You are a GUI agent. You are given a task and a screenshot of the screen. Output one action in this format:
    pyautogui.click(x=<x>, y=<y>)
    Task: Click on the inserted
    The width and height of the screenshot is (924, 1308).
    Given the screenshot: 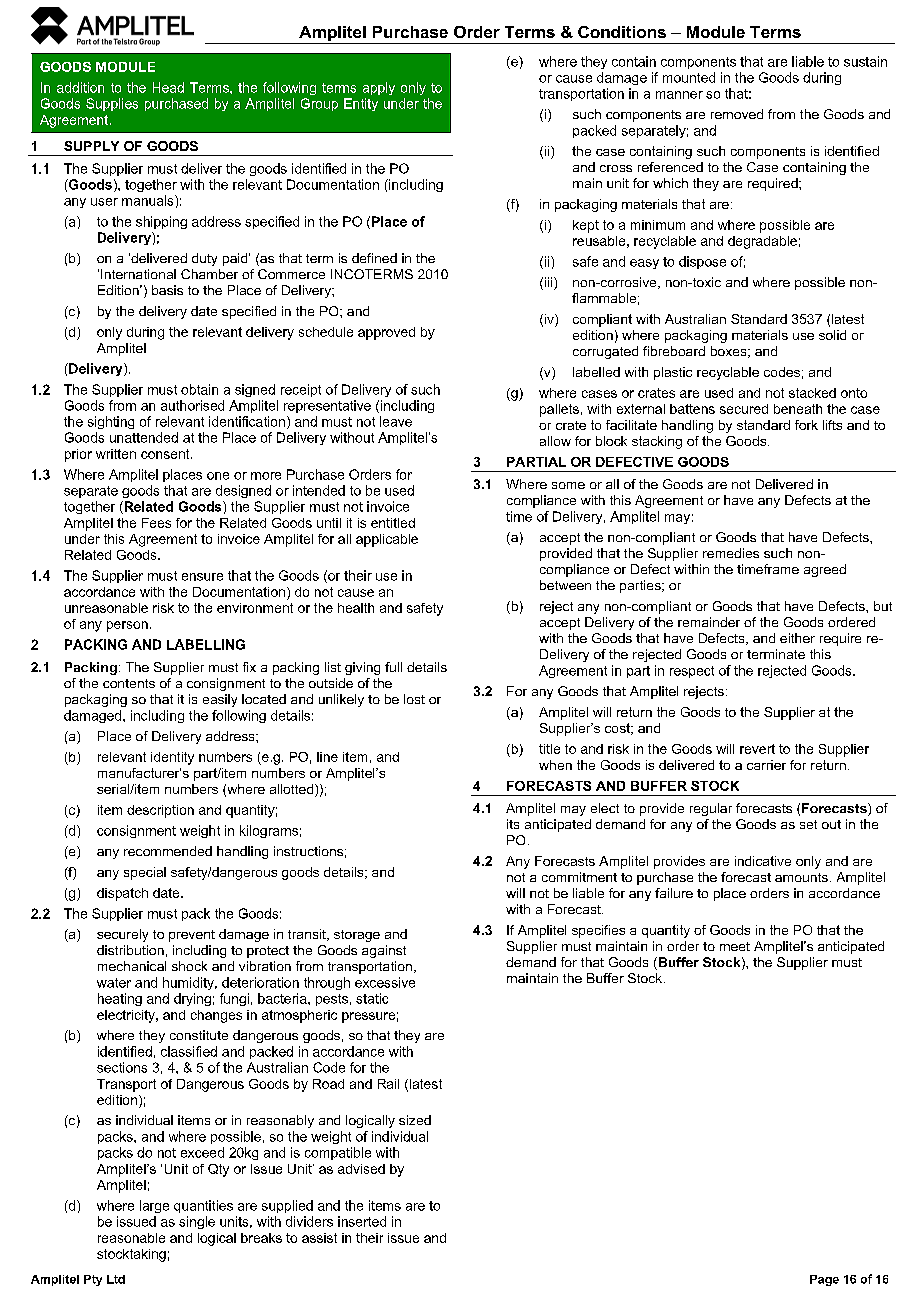 What is the action you would take?
    pyautogui.click(x=362, y=1221)
